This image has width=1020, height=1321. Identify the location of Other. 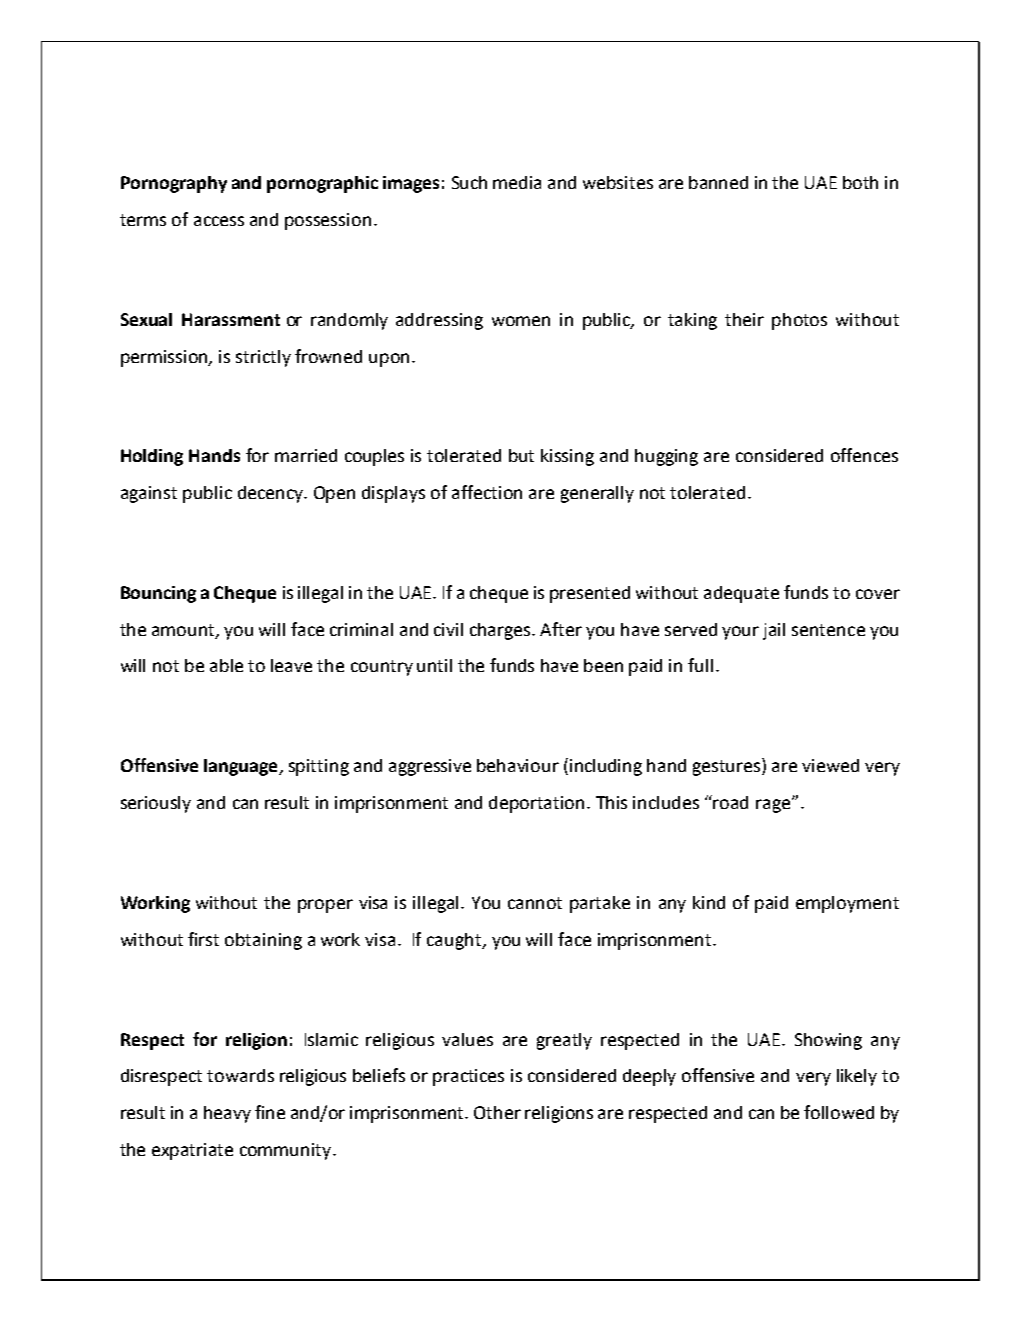
(497, 1112).
